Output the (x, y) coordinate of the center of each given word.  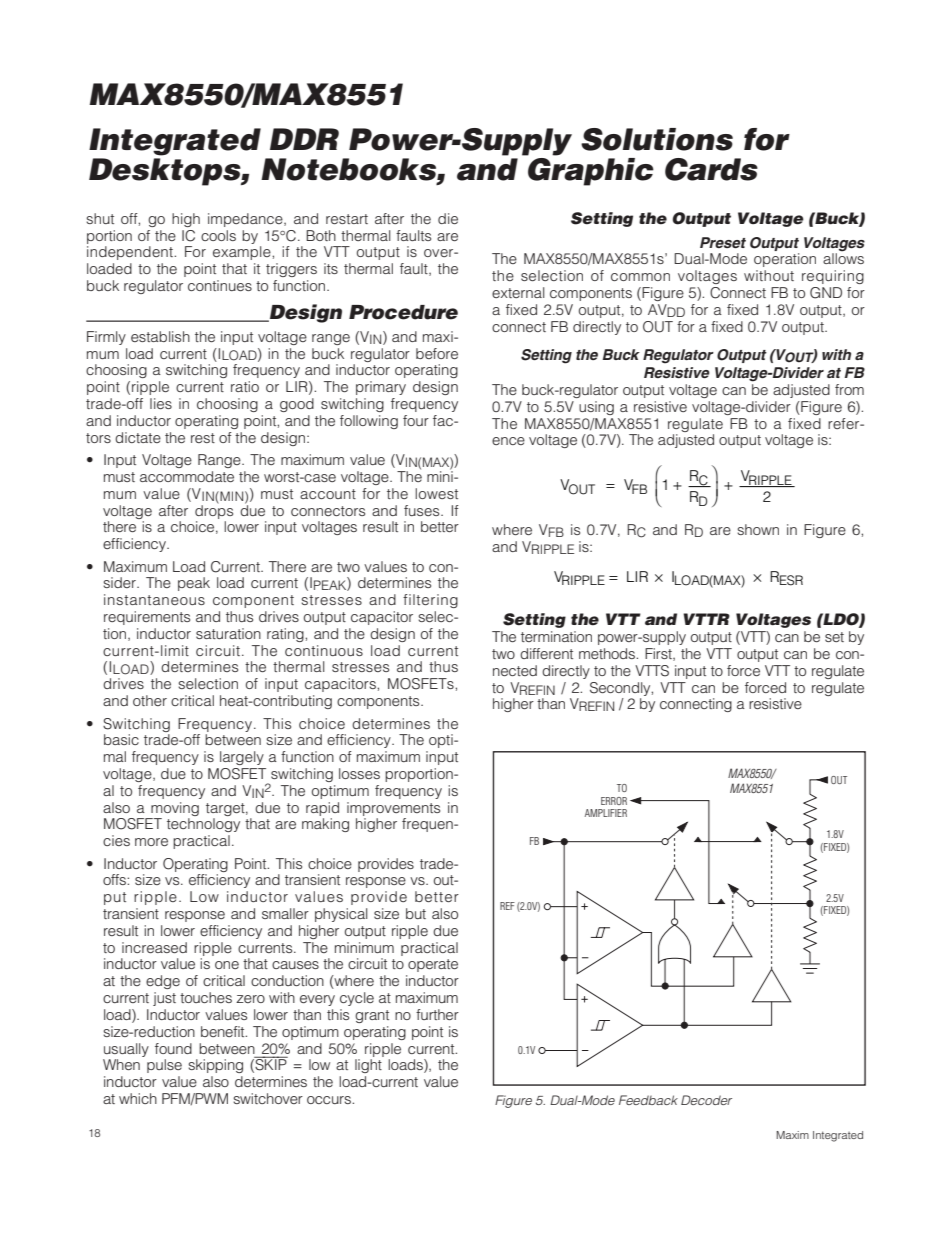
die (448, 218)
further (437, 1014)
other (150, 700)
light (368, 1066)
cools (218, 235)
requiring (833, 277)
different (546, 653)
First (659, 654)
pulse (164, 1066)
